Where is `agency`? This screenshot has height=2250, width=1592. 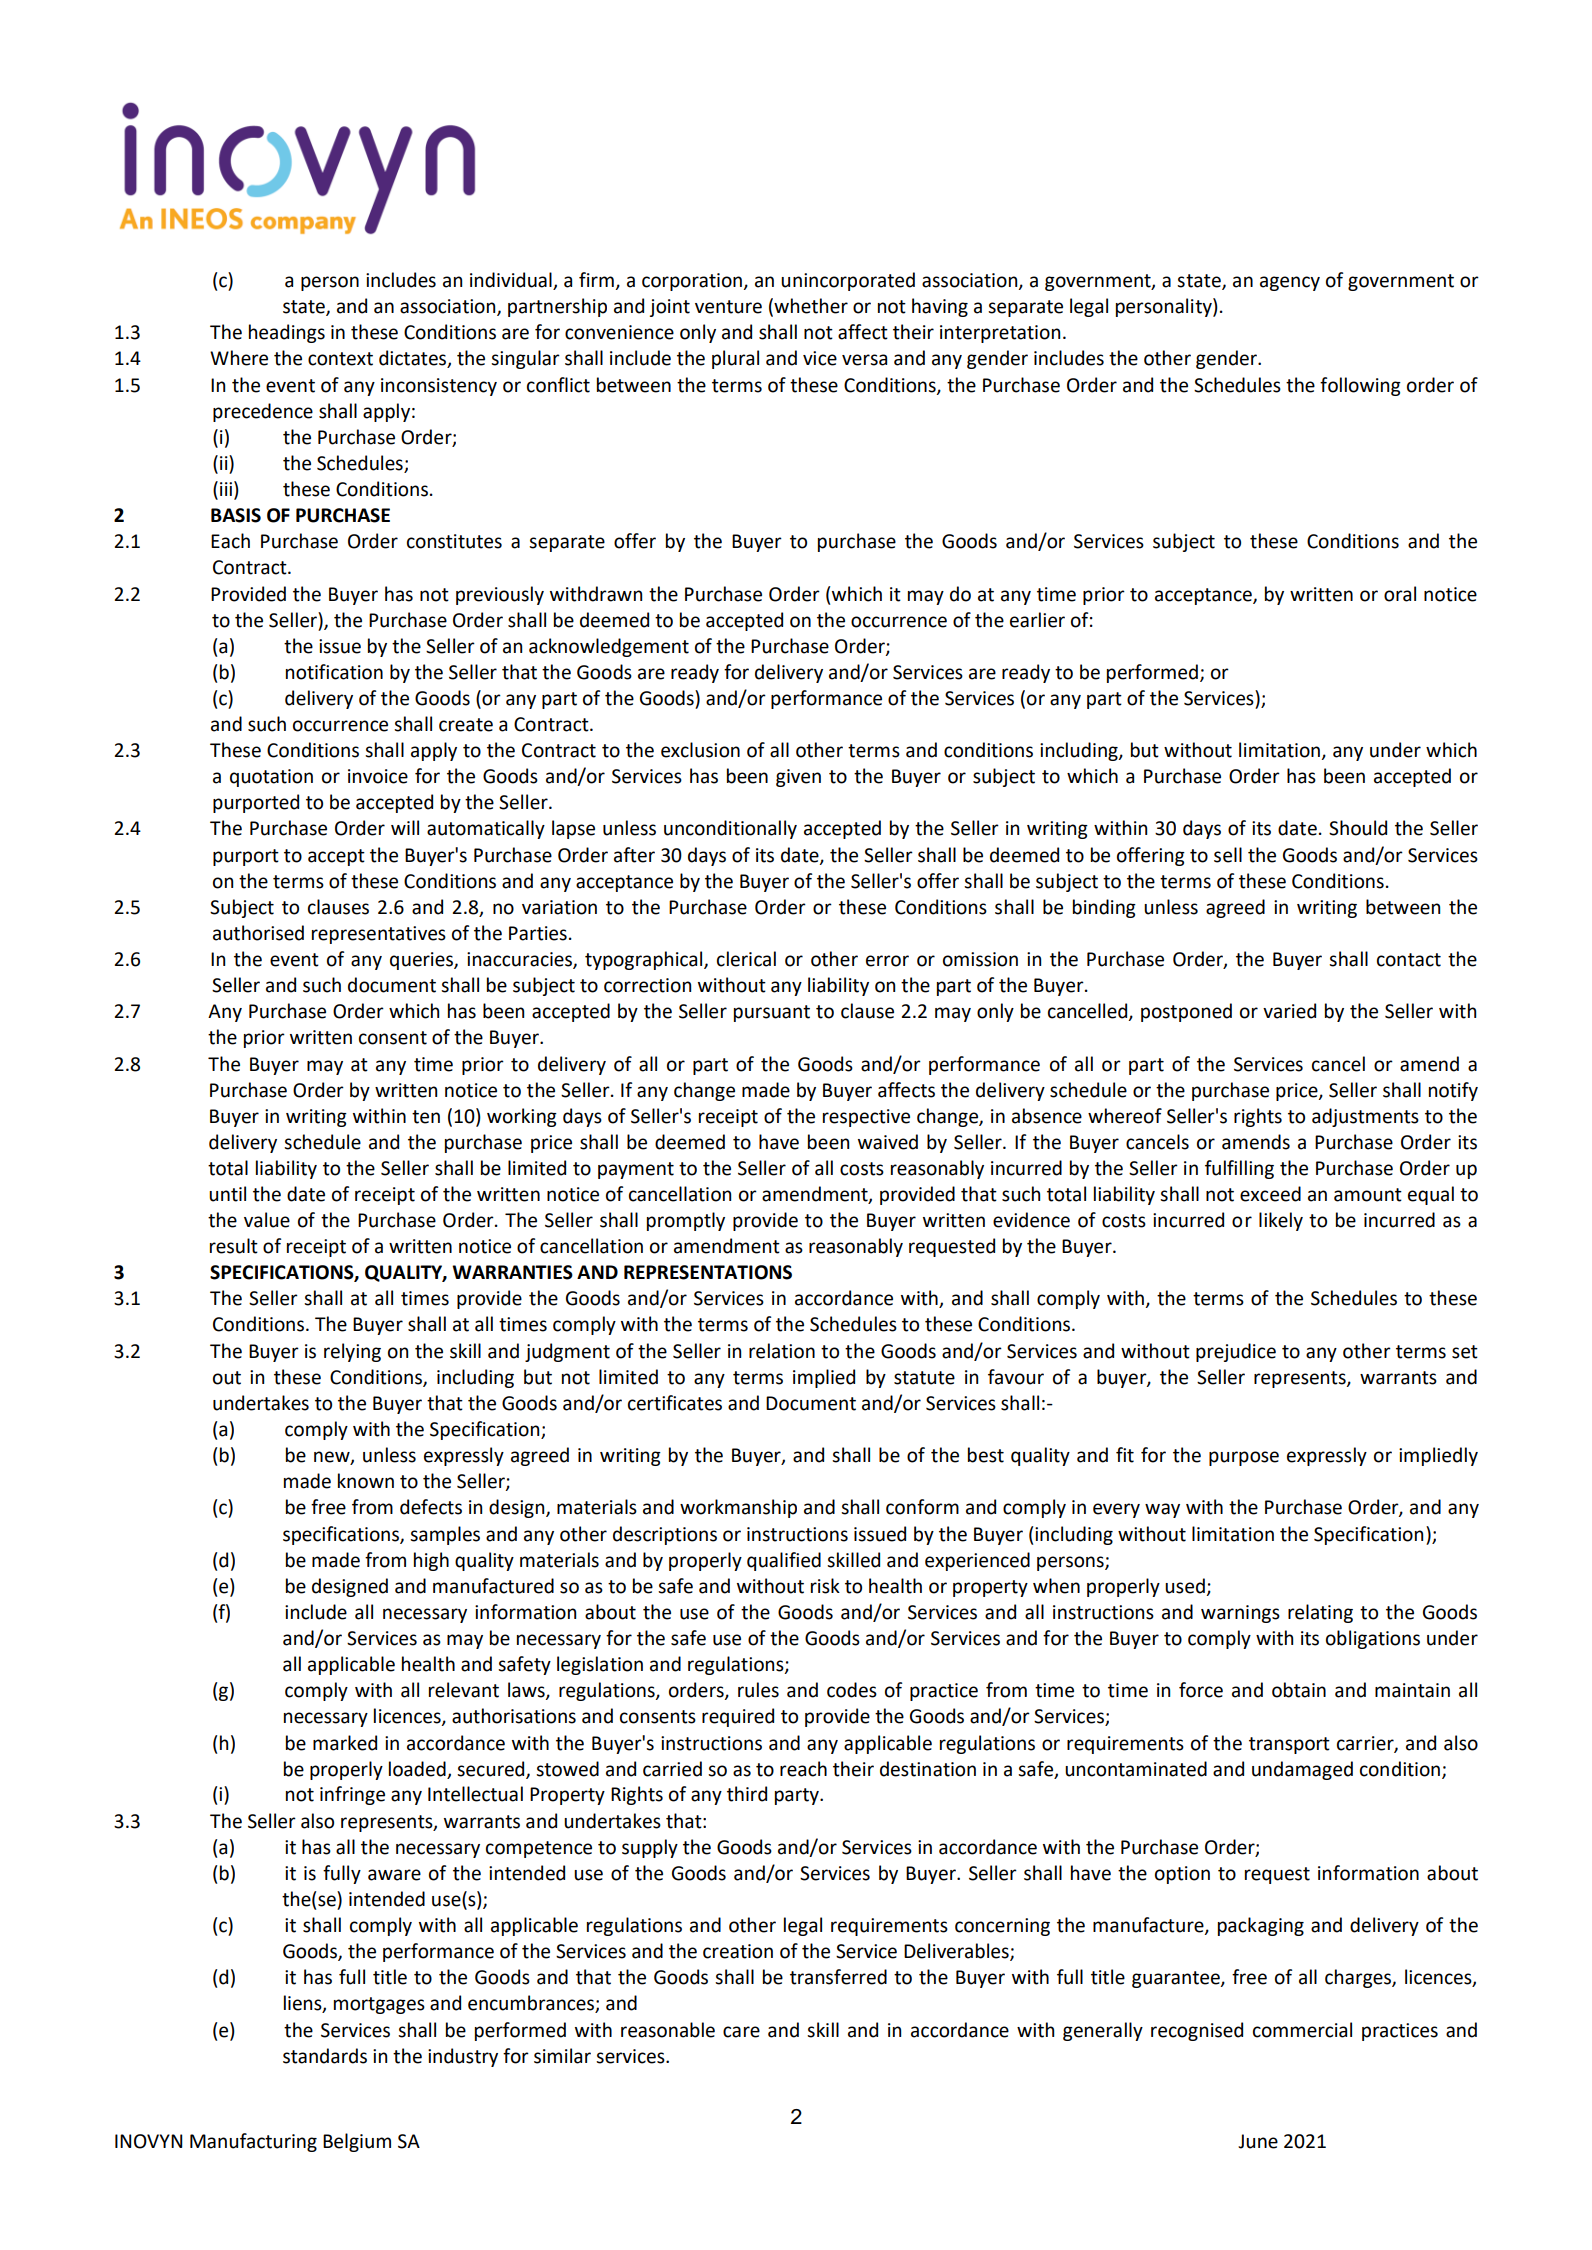 agency is located at coordinates (1290, 283).
